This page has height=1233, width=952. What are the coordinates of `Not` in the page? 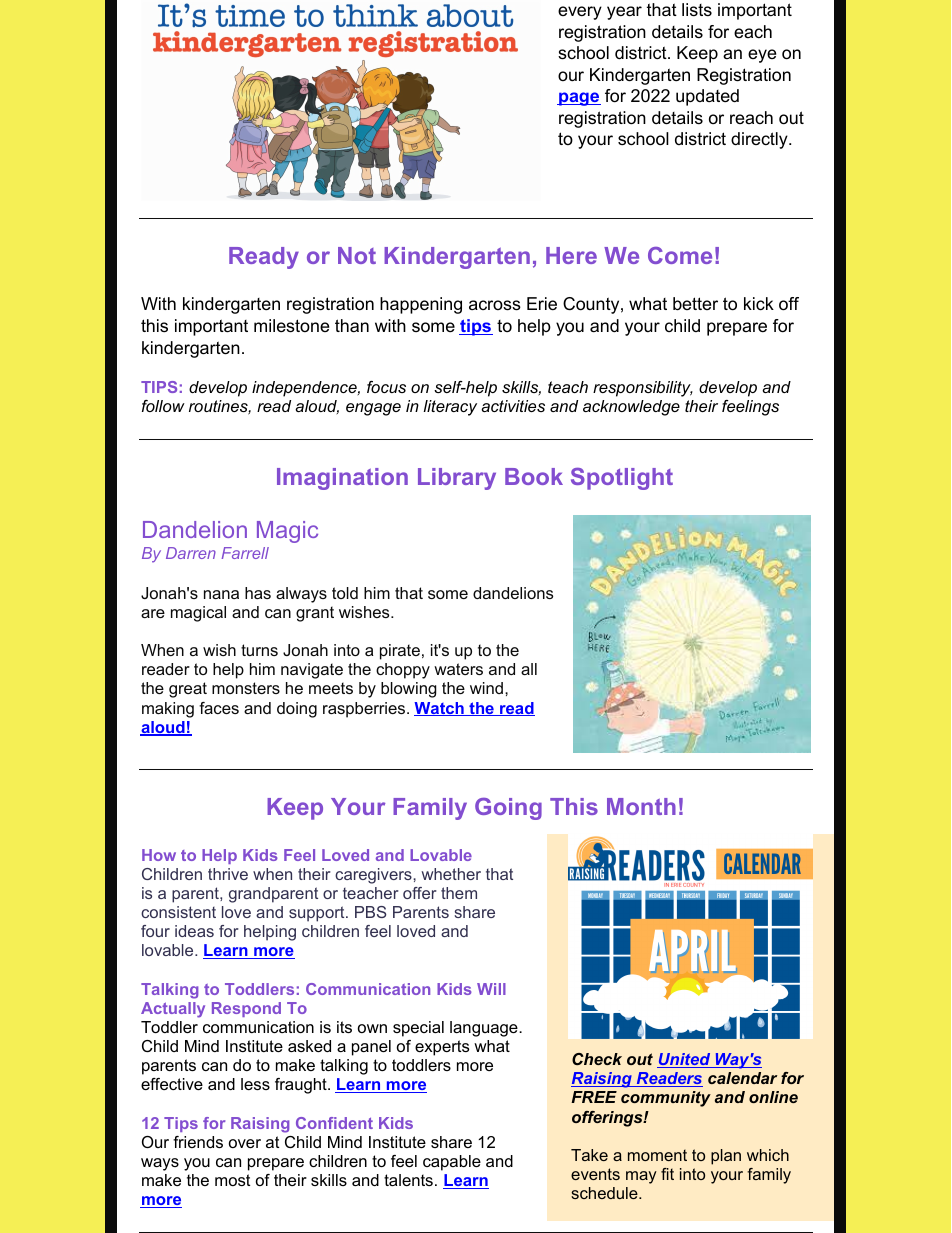 It's located at (357, 255).
